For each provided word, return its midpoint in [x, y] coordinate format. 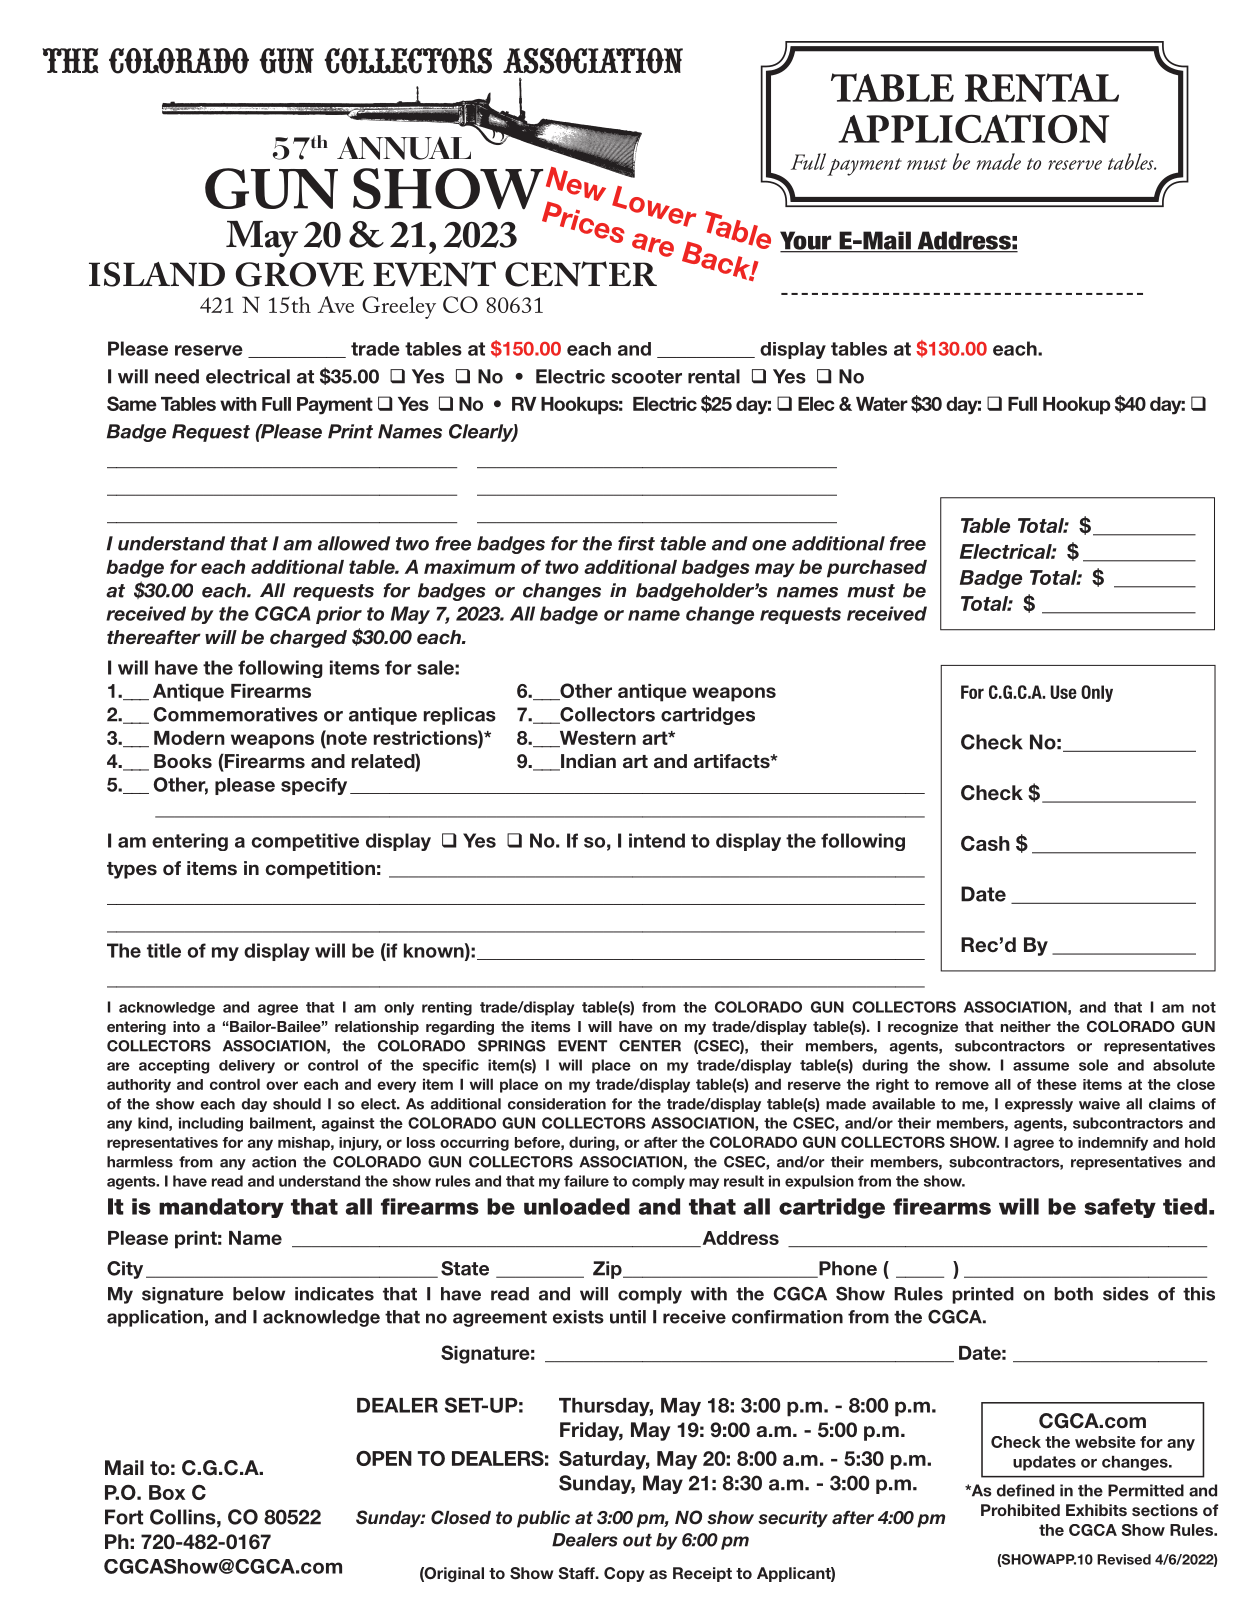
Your [807, 241]
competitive [305, 842]
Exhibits [1096, 1510]
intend [657, 840]
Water [882, 404]
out [637, 1540]
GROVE [300, 274]
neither [1026, 1026]
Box [167, 1492]
